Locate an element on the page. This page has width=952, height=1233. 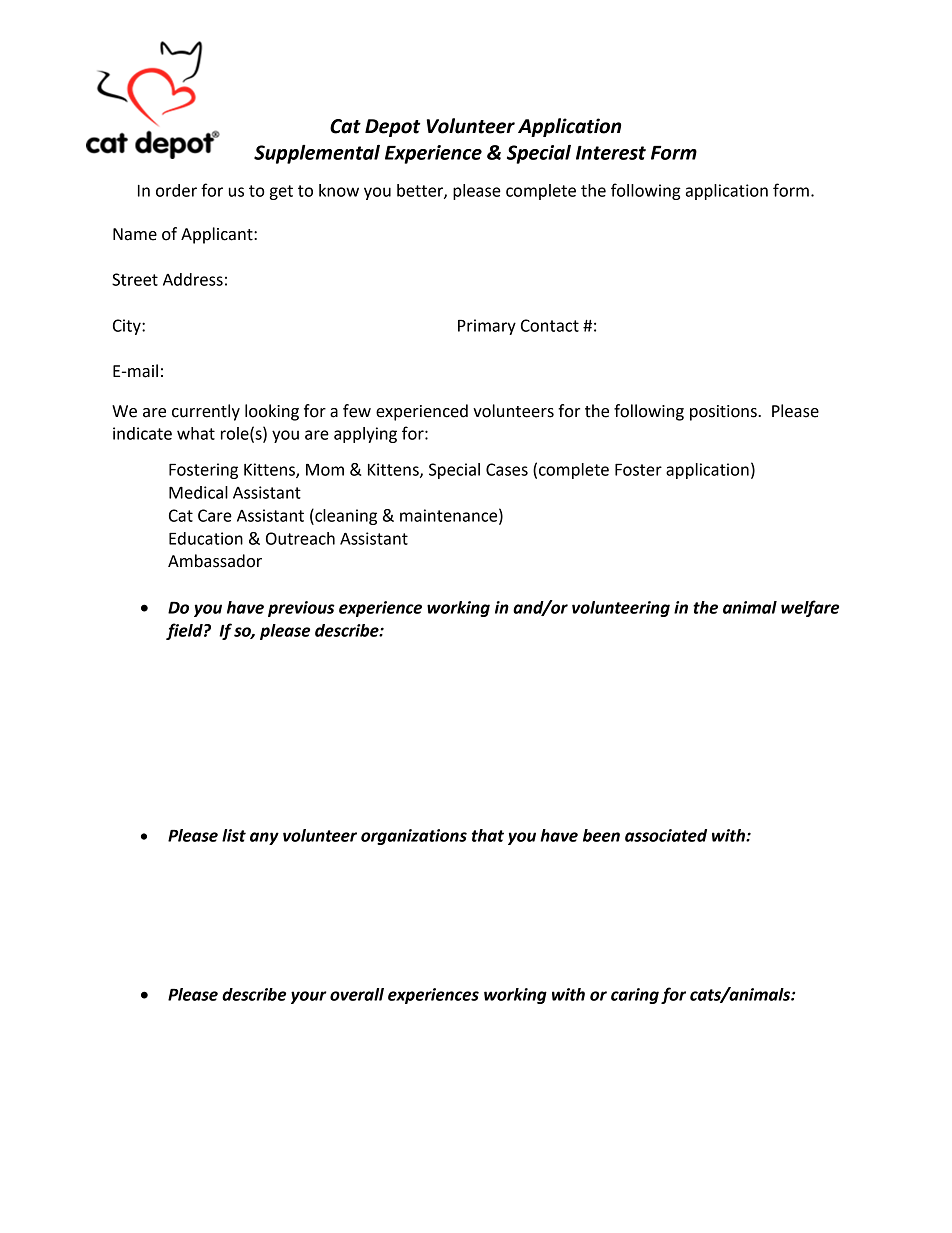
Interest is located at coordinates (611, 153).
